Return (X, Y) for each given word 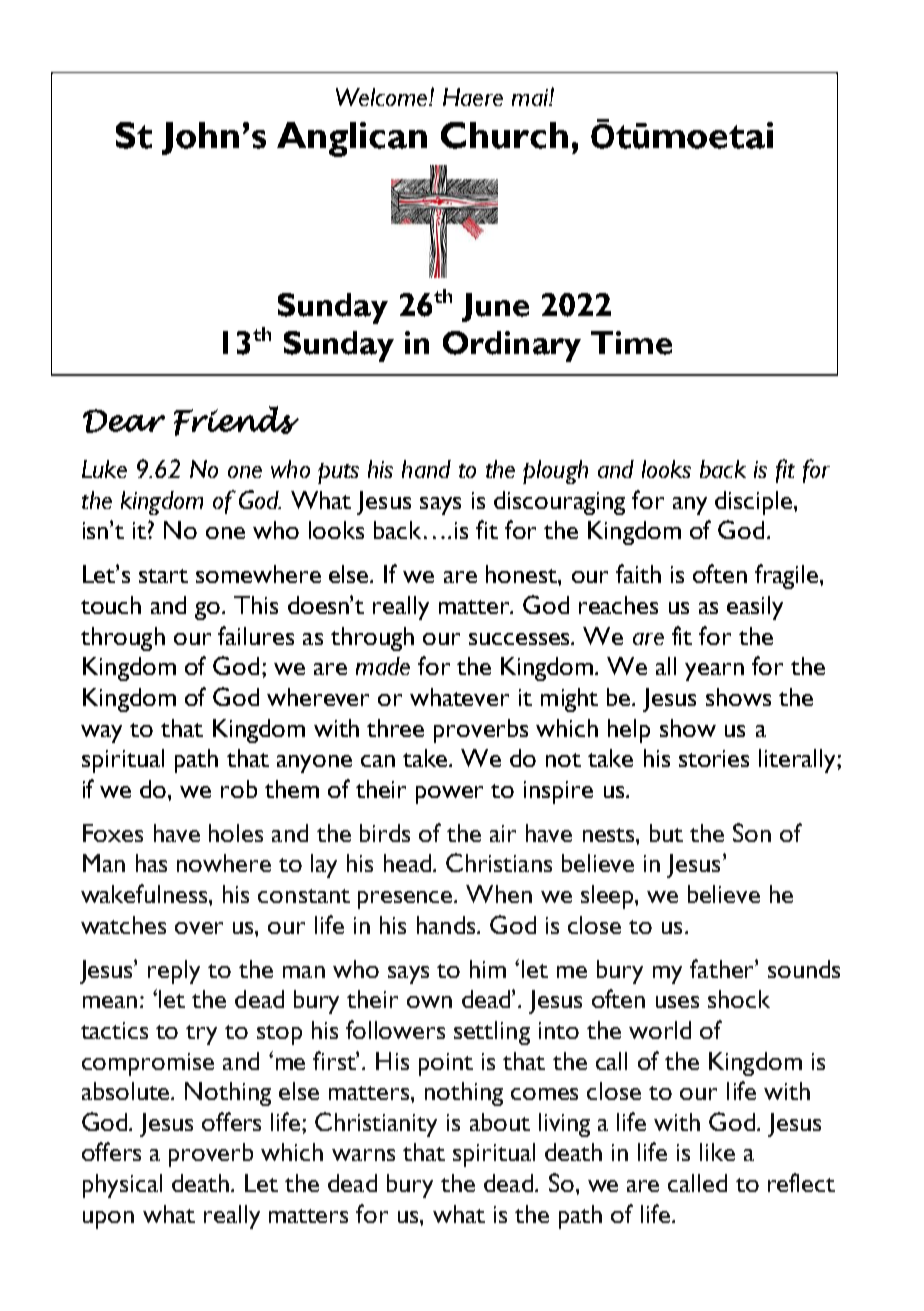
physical (122, 1186)
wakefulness (145, 893)
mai (531, 97)
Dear (124, 421)
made (383, 666)
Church (504, 135)
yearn (714, 672)
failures (256, 635)
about (500, 1122)
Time (631, 343)
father (723, 968)
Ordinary (512, 346)
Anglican (352, 139)
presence (406, 900)
